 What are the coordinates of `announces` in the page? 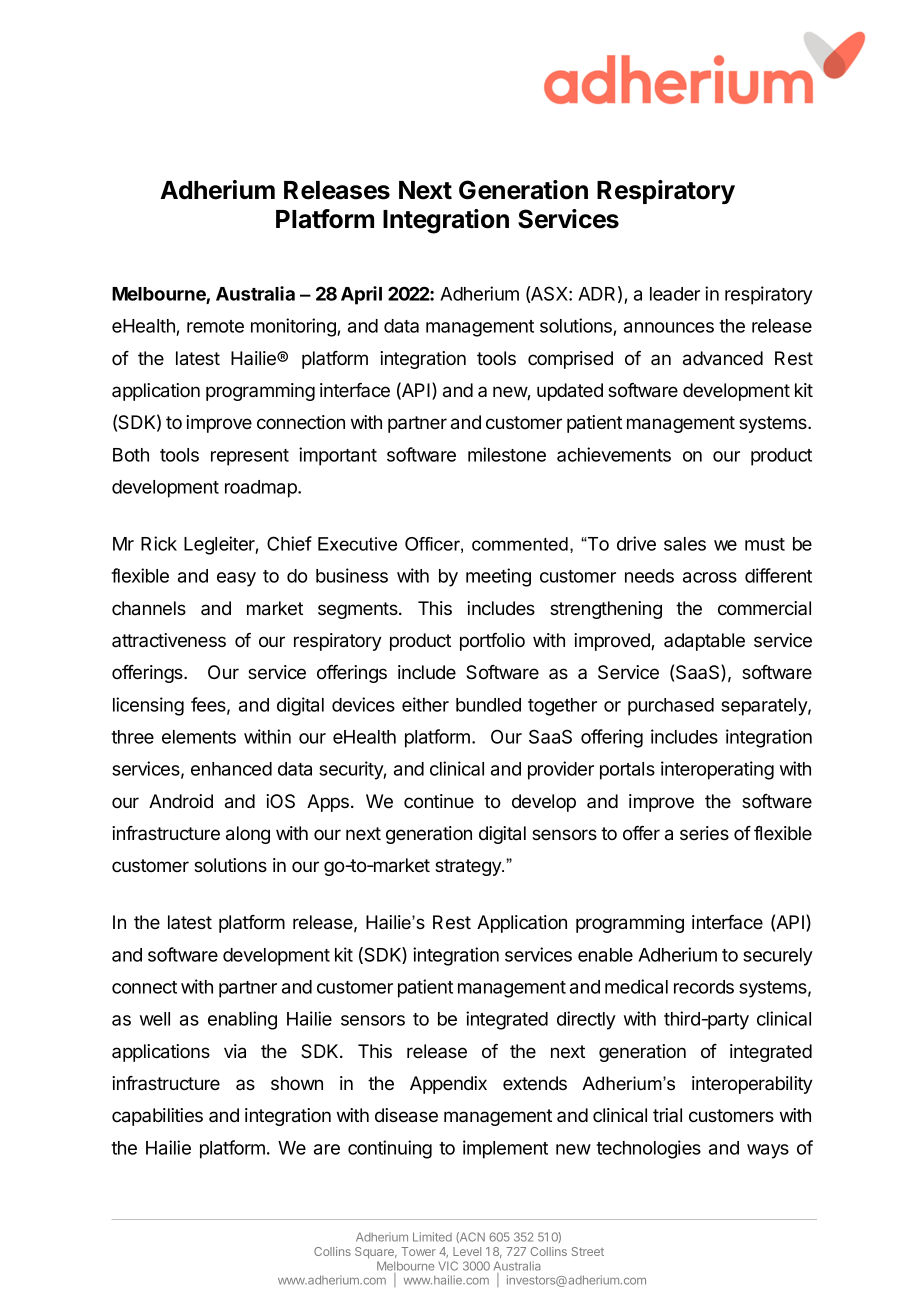 It's located at (669, 327).
